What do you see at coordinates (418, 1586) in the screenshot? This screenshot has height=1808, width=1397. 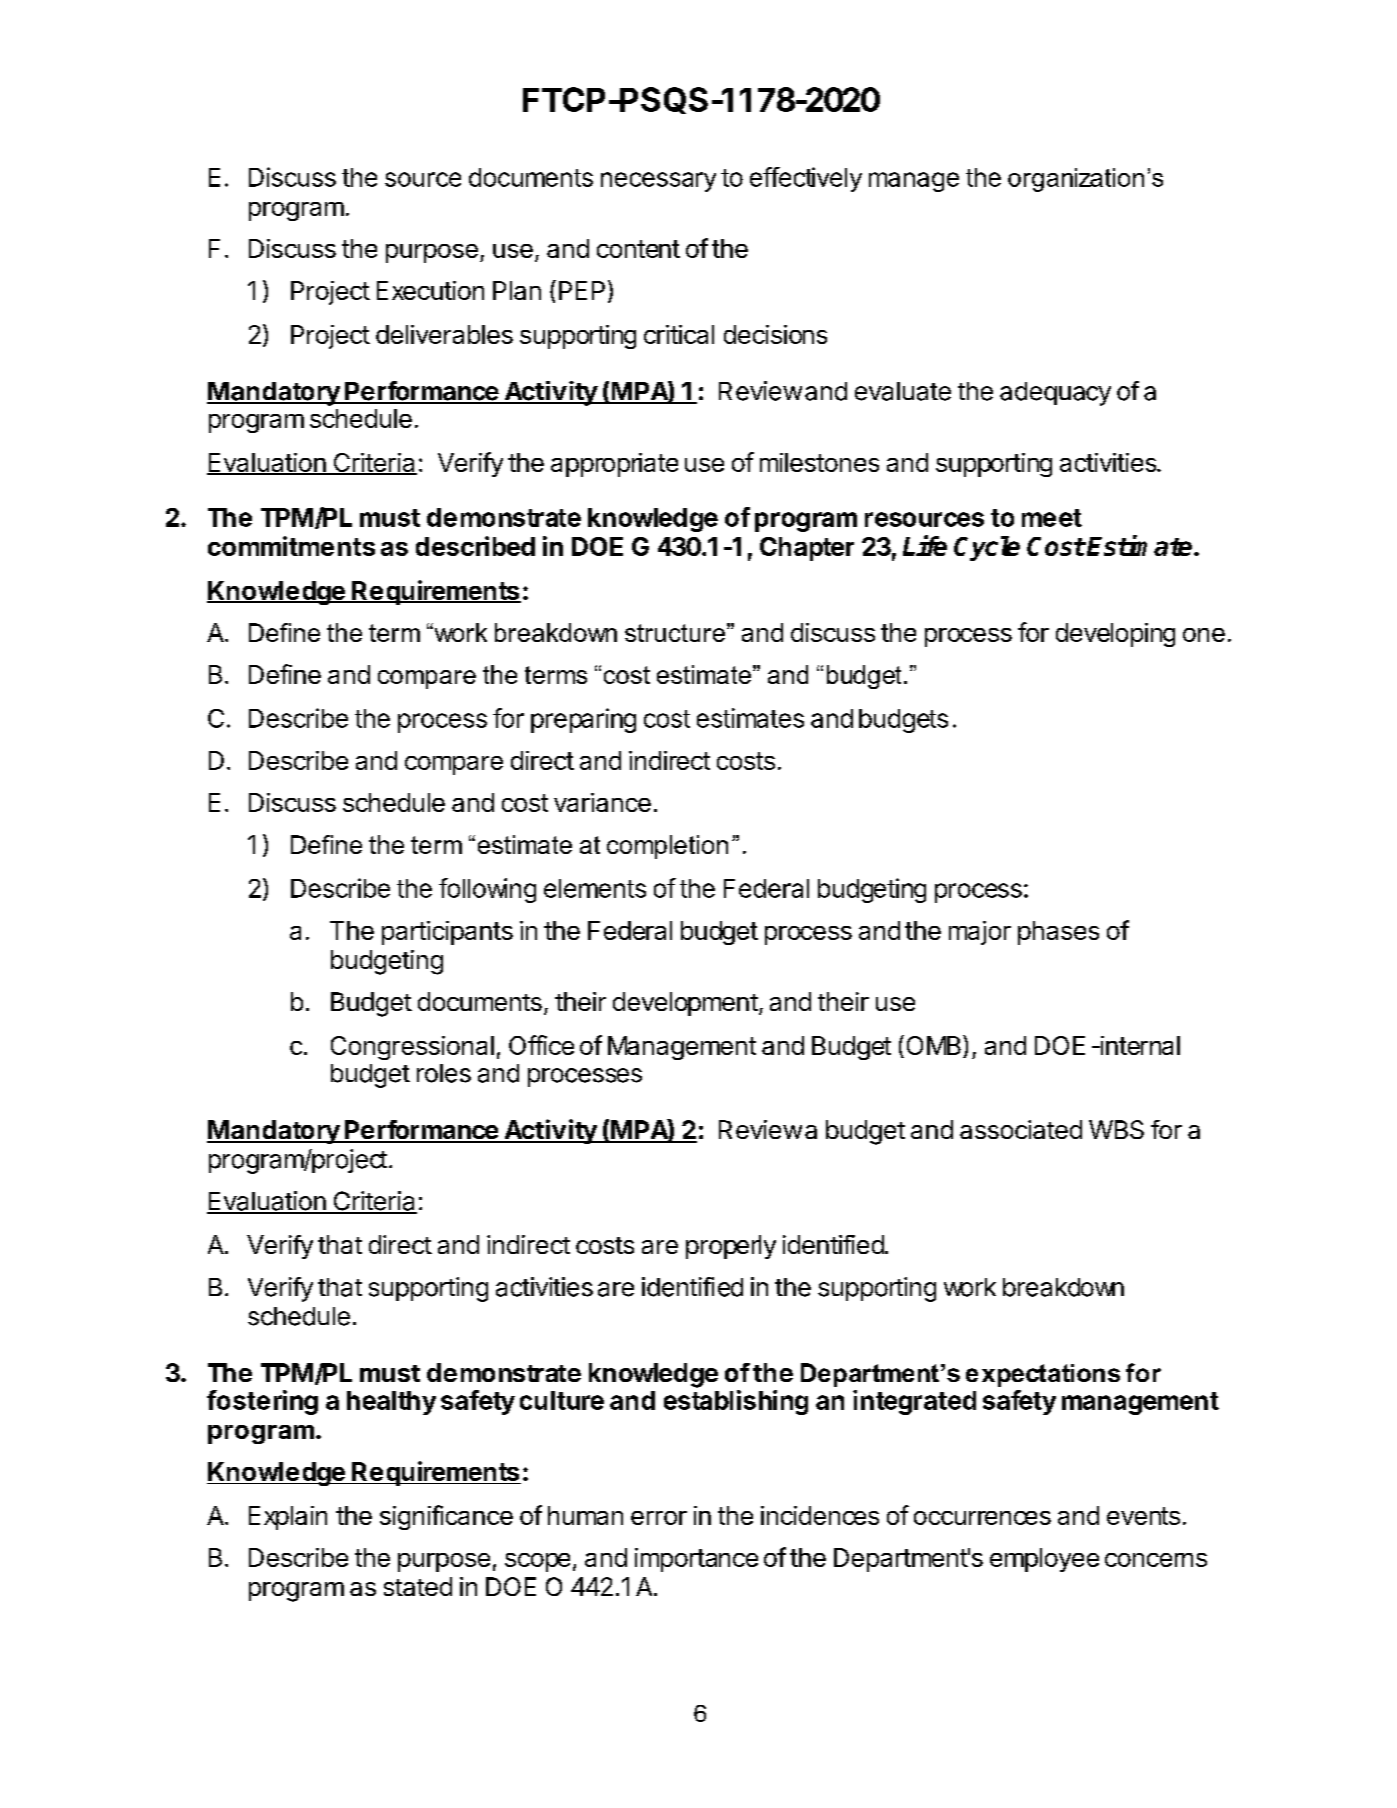 I see `stated` at bounding box center [418, 1586].
